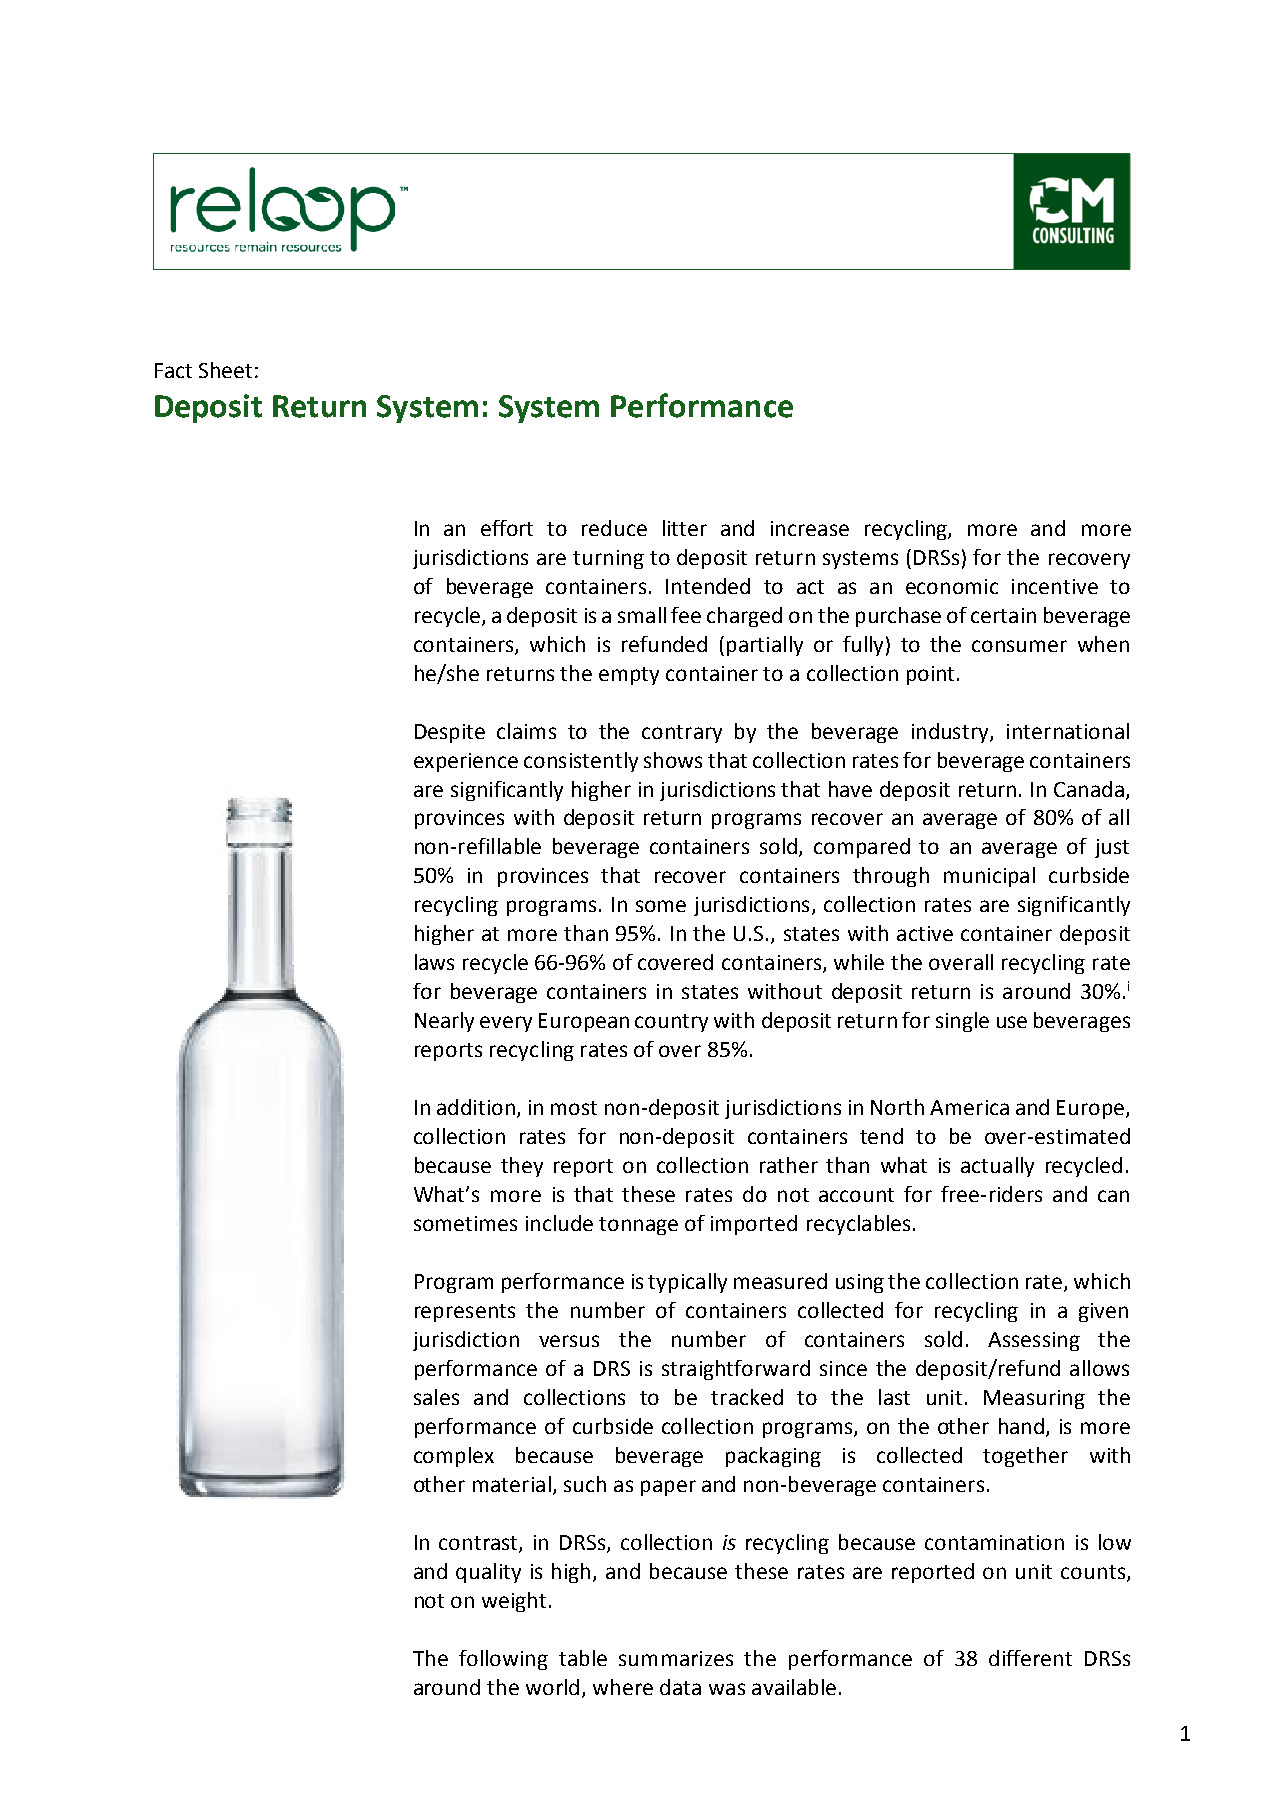 The height and width of the screenshot is (1816, 1284). I want to click on following, so click(503, 1660).
